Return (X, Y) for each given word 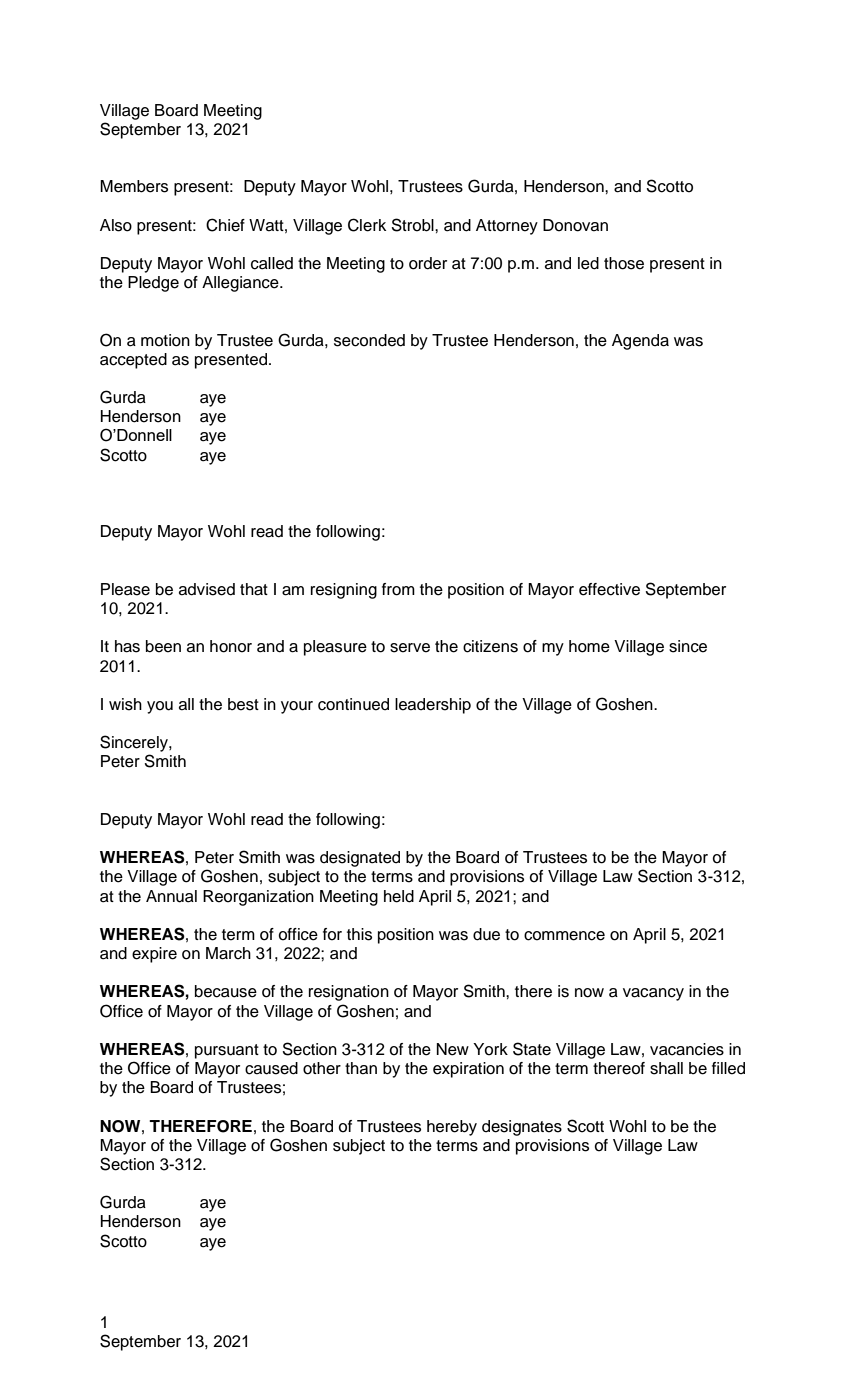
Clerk (367, 225)
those (624, 263)
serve (410, 648)
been (163, 646)
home (589, 646)
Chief (225, 225)
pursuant (227, 1051)
